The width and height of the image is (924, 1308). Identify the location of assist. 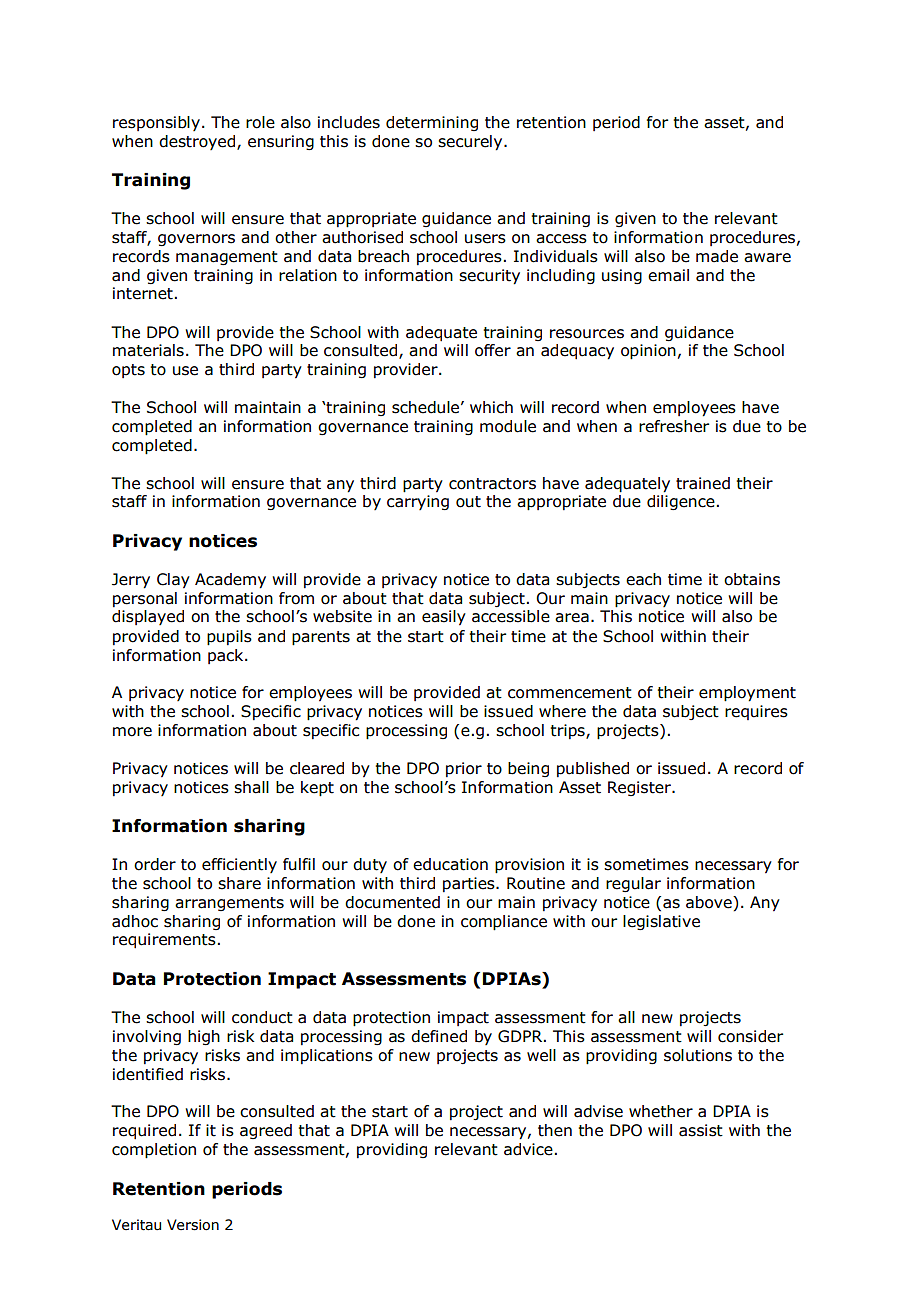
(701, 1130).
